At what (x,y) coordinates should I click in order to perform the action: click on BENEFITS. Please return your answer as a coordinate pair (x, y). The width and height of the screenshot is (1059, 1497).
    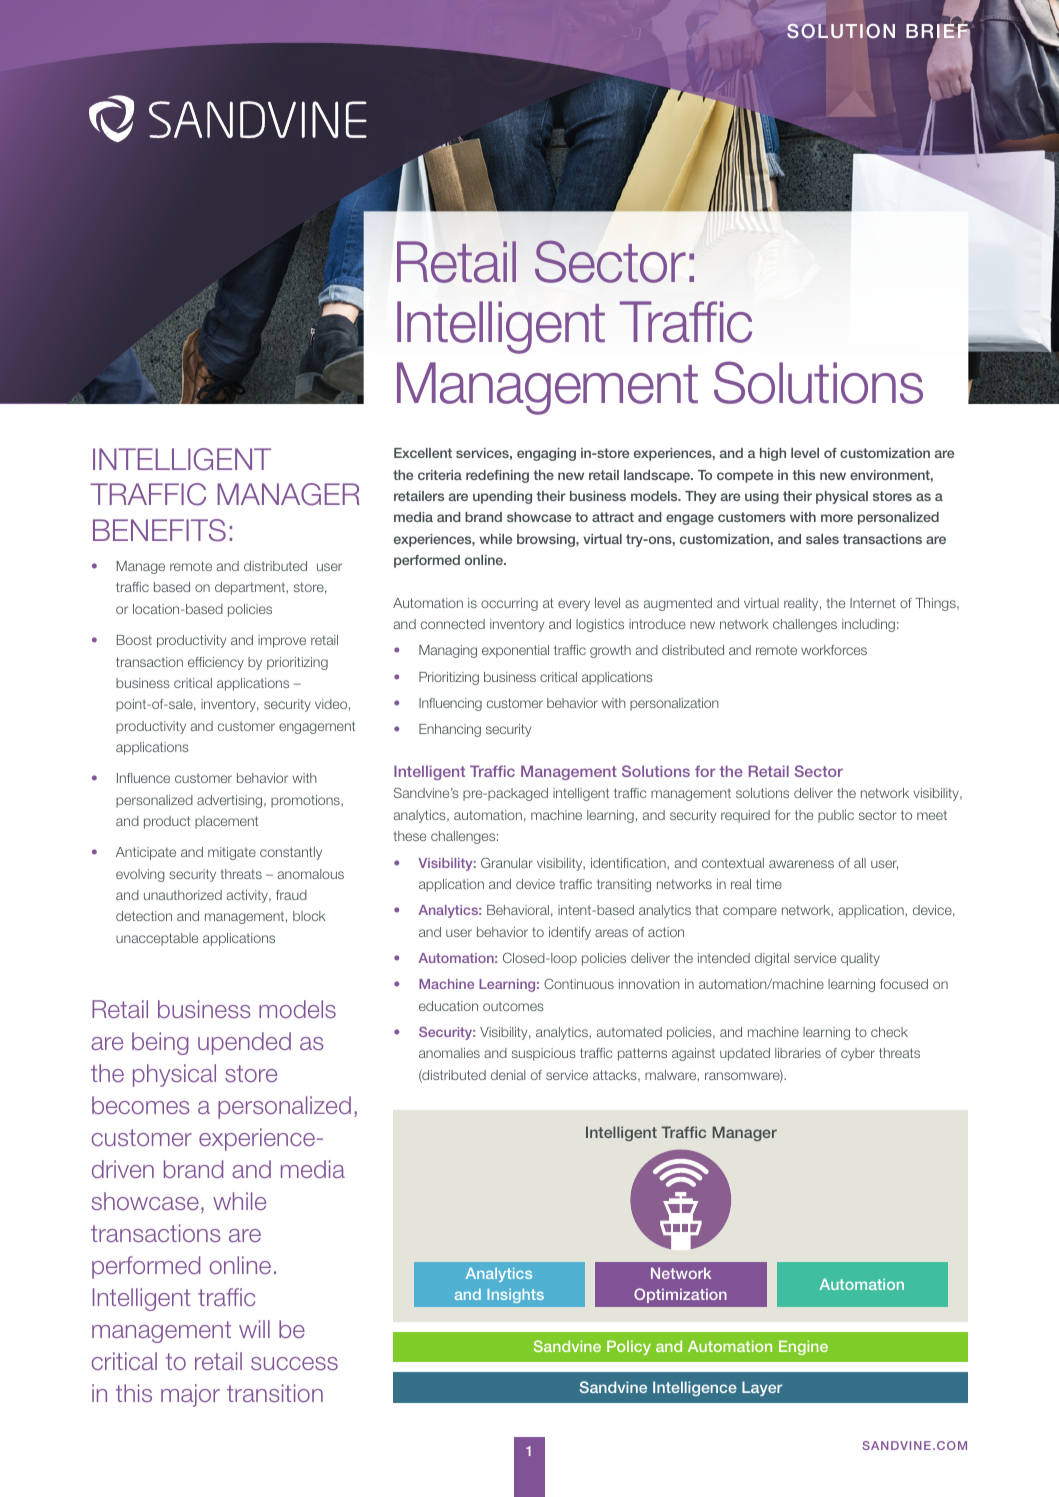
    Looking at the image, I should click on (159, 530).
